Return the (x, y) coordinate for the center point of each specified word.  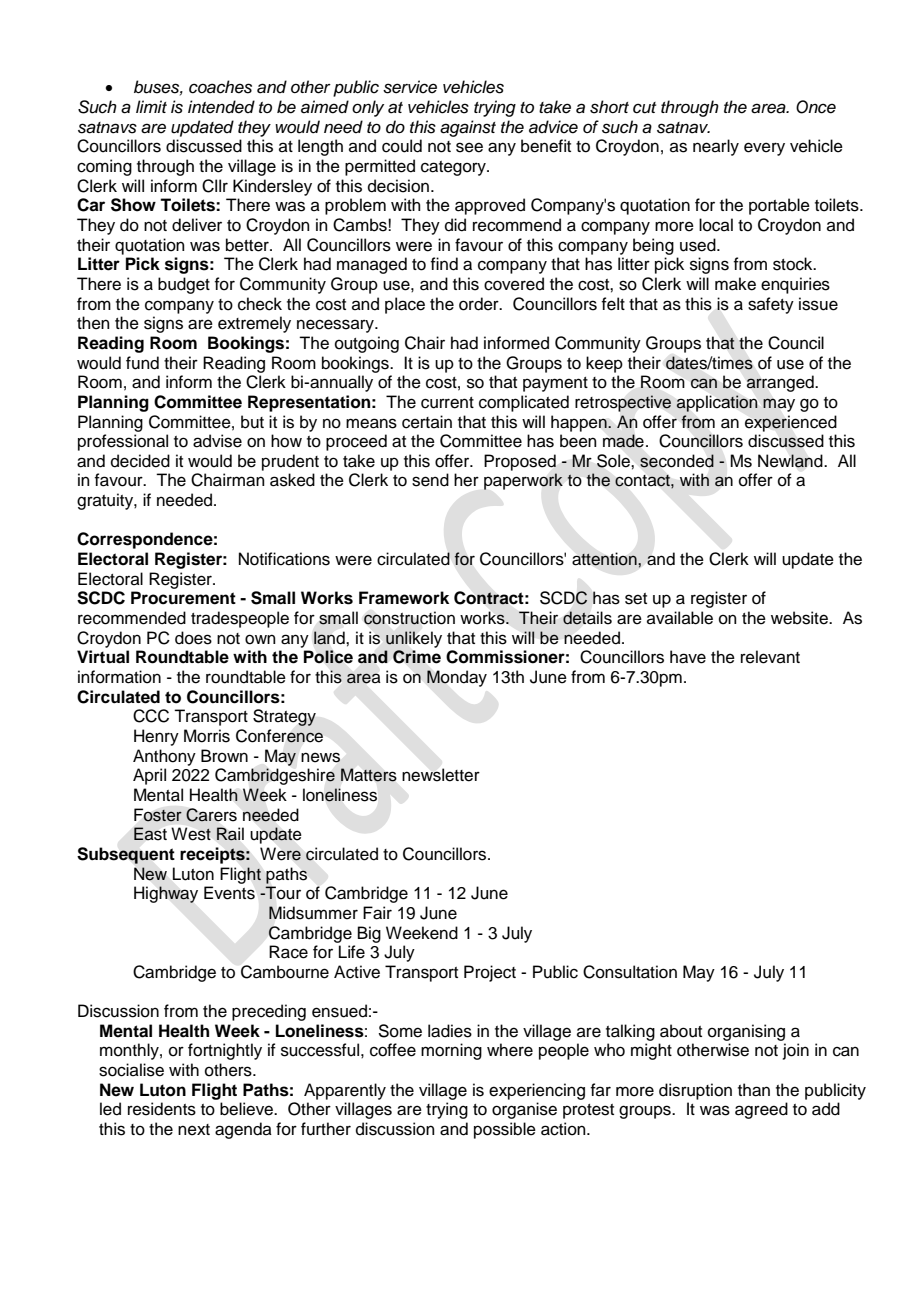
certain (427, 422)
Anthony (164, 757)
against (468, 128)
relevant (770, 657)
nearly (716, 147)
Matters (369, 775)
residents (162, 1109)
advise (217, 441)
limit (151, 106)
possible (505, 1130)
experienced (791, 423)
